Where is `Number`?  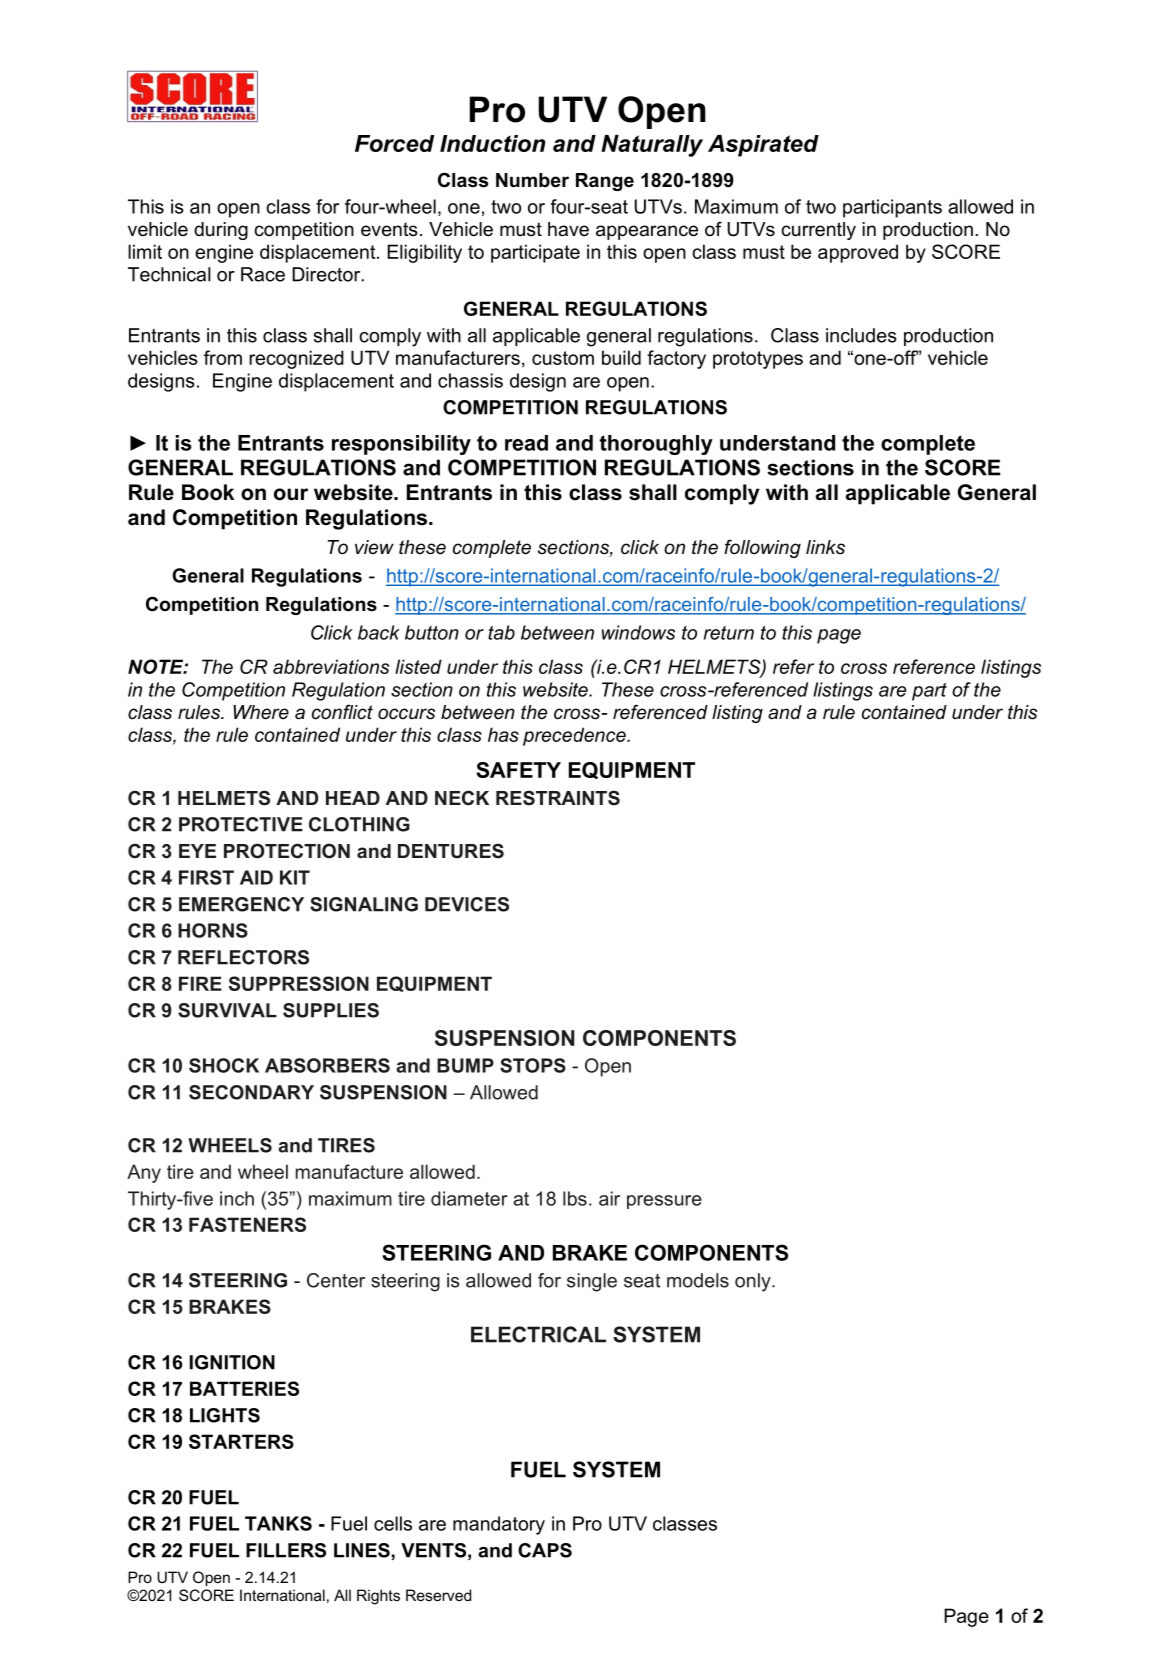 Number is located at coordinates (532, 180).
